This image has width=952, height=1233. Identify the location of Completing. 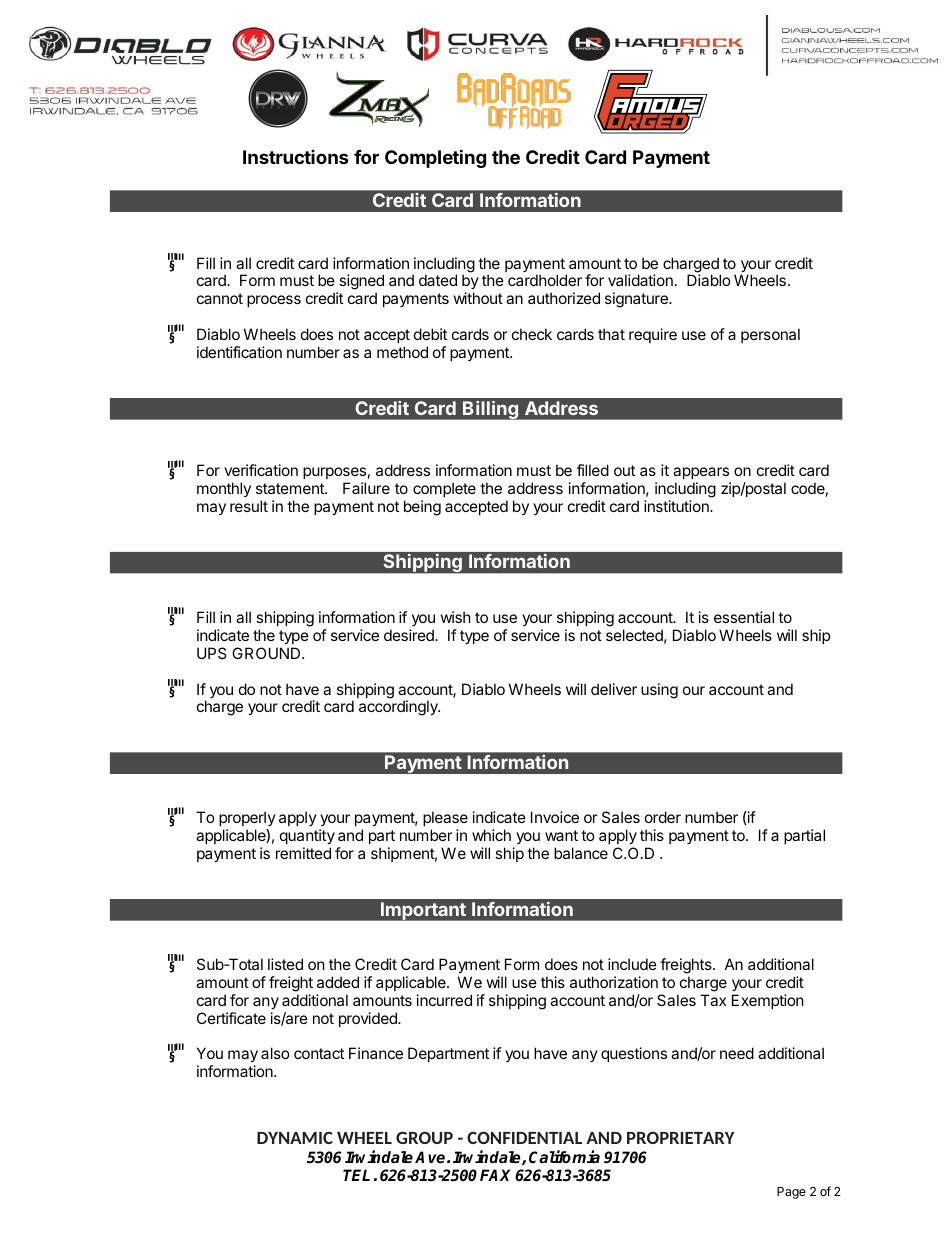
(435, 158).
